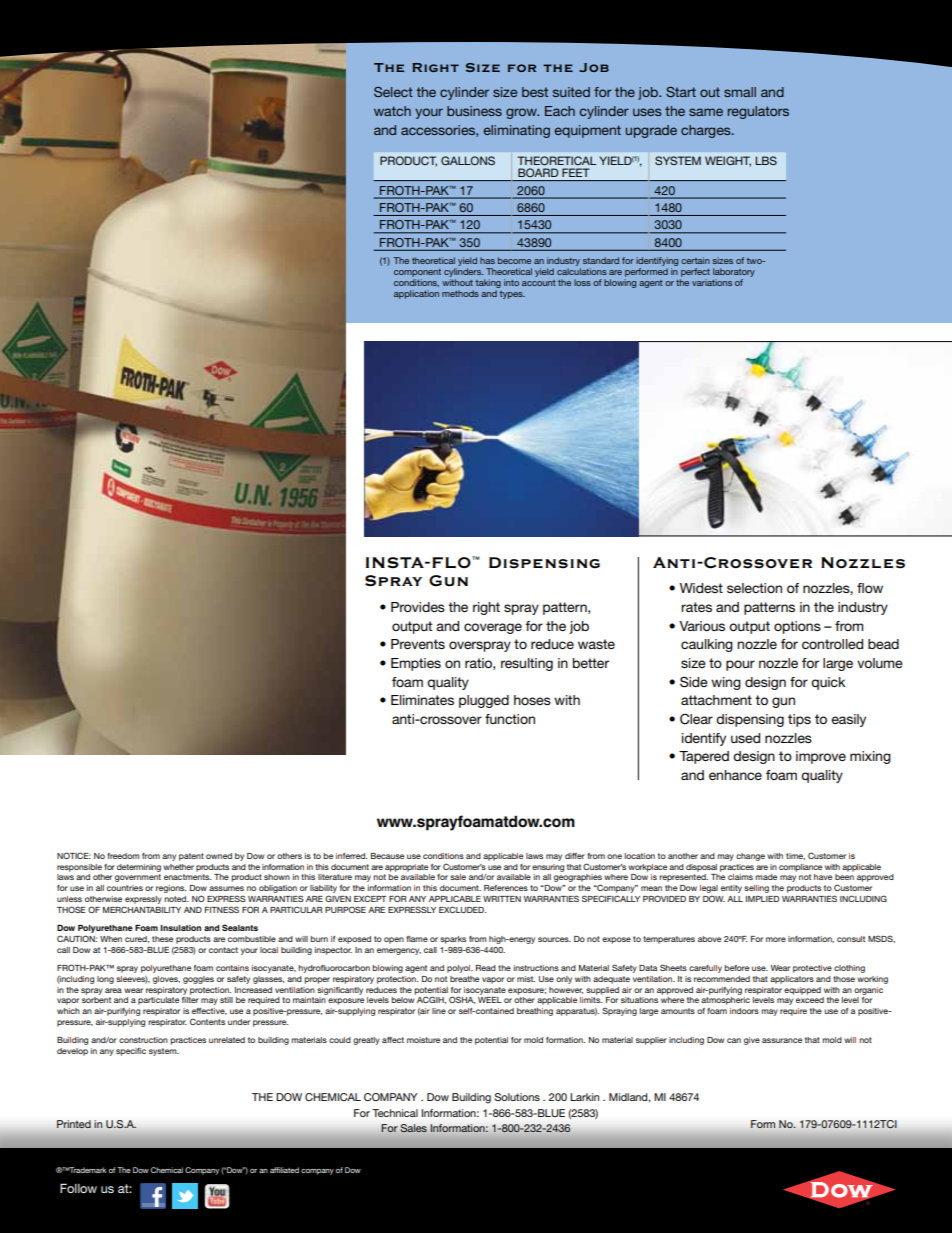  I want to click on watch, so click(392, 111).
